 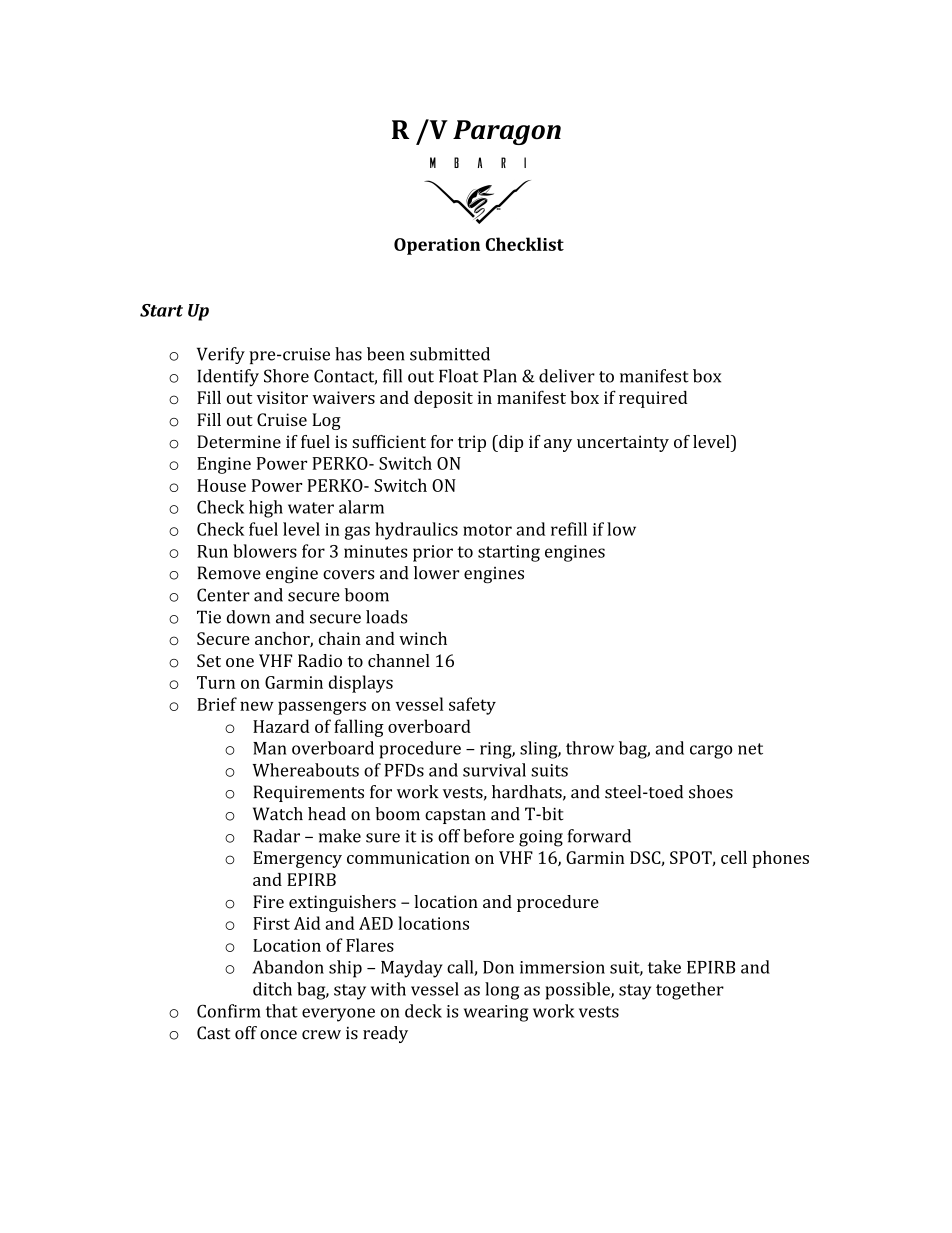 I want to click on Paragon, so click(x=507, y=132).
